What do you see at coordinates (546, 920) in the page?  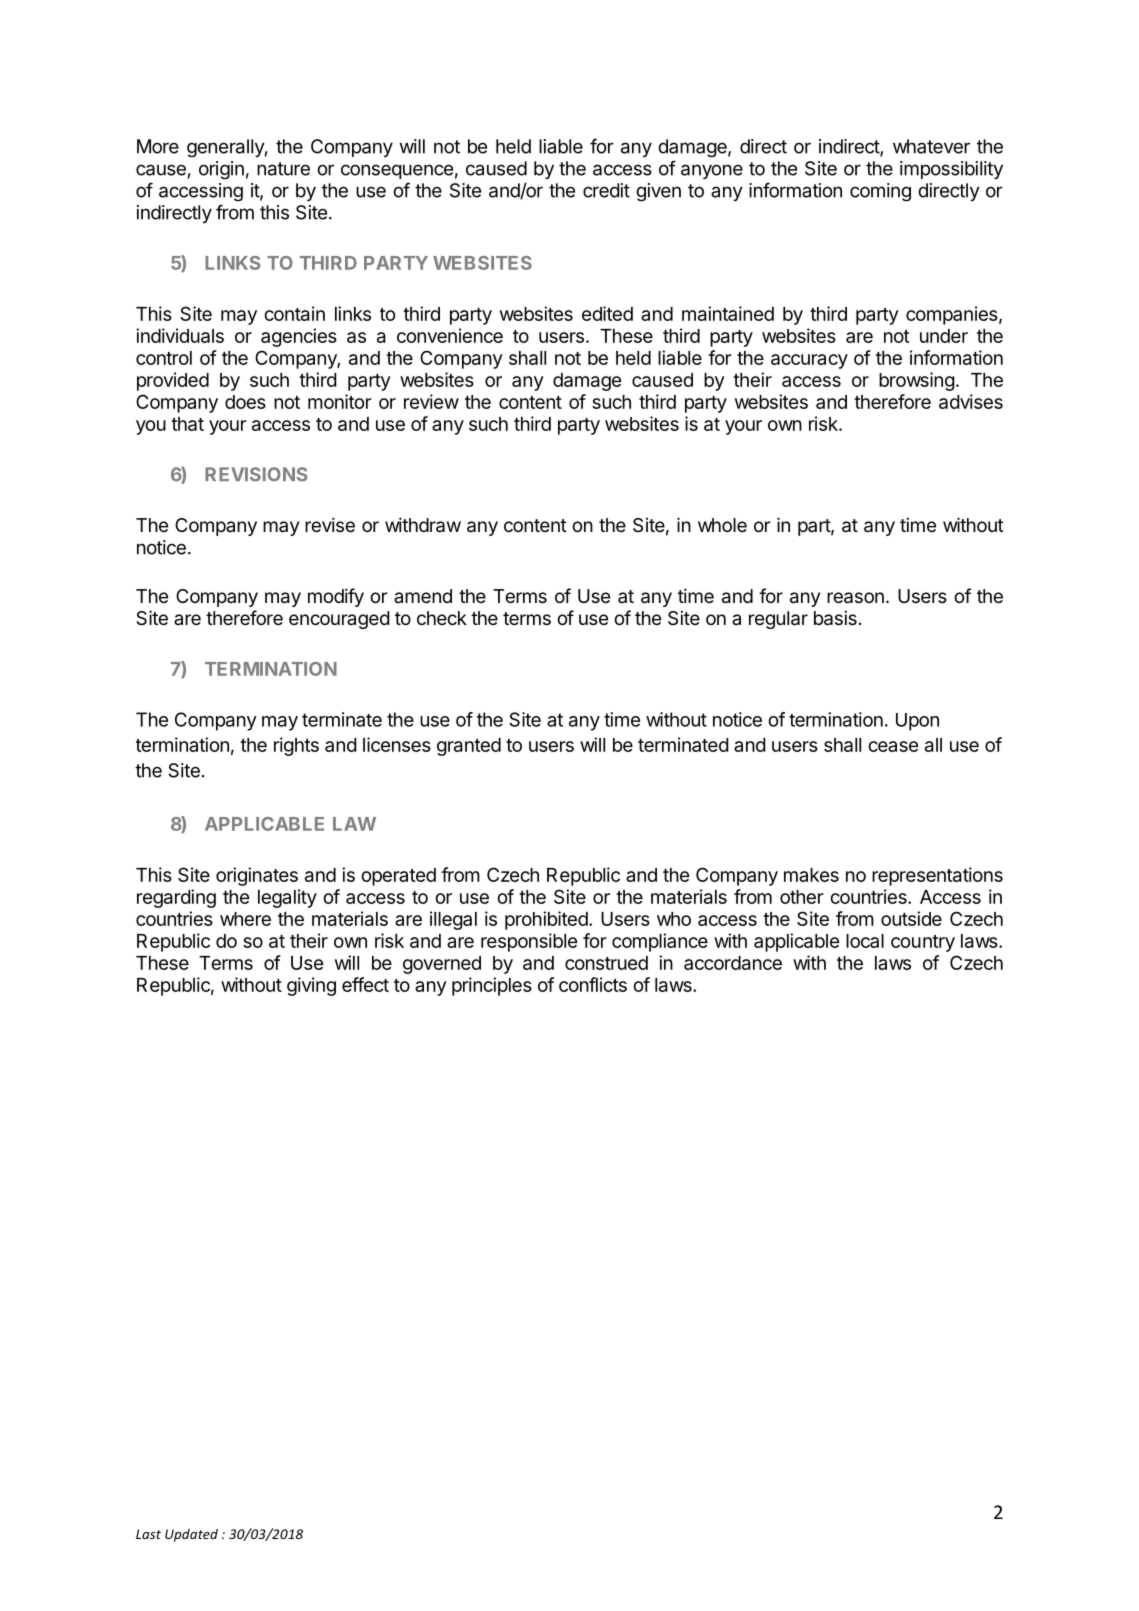 I see `prohibited` at bounding box center [546, 920].
